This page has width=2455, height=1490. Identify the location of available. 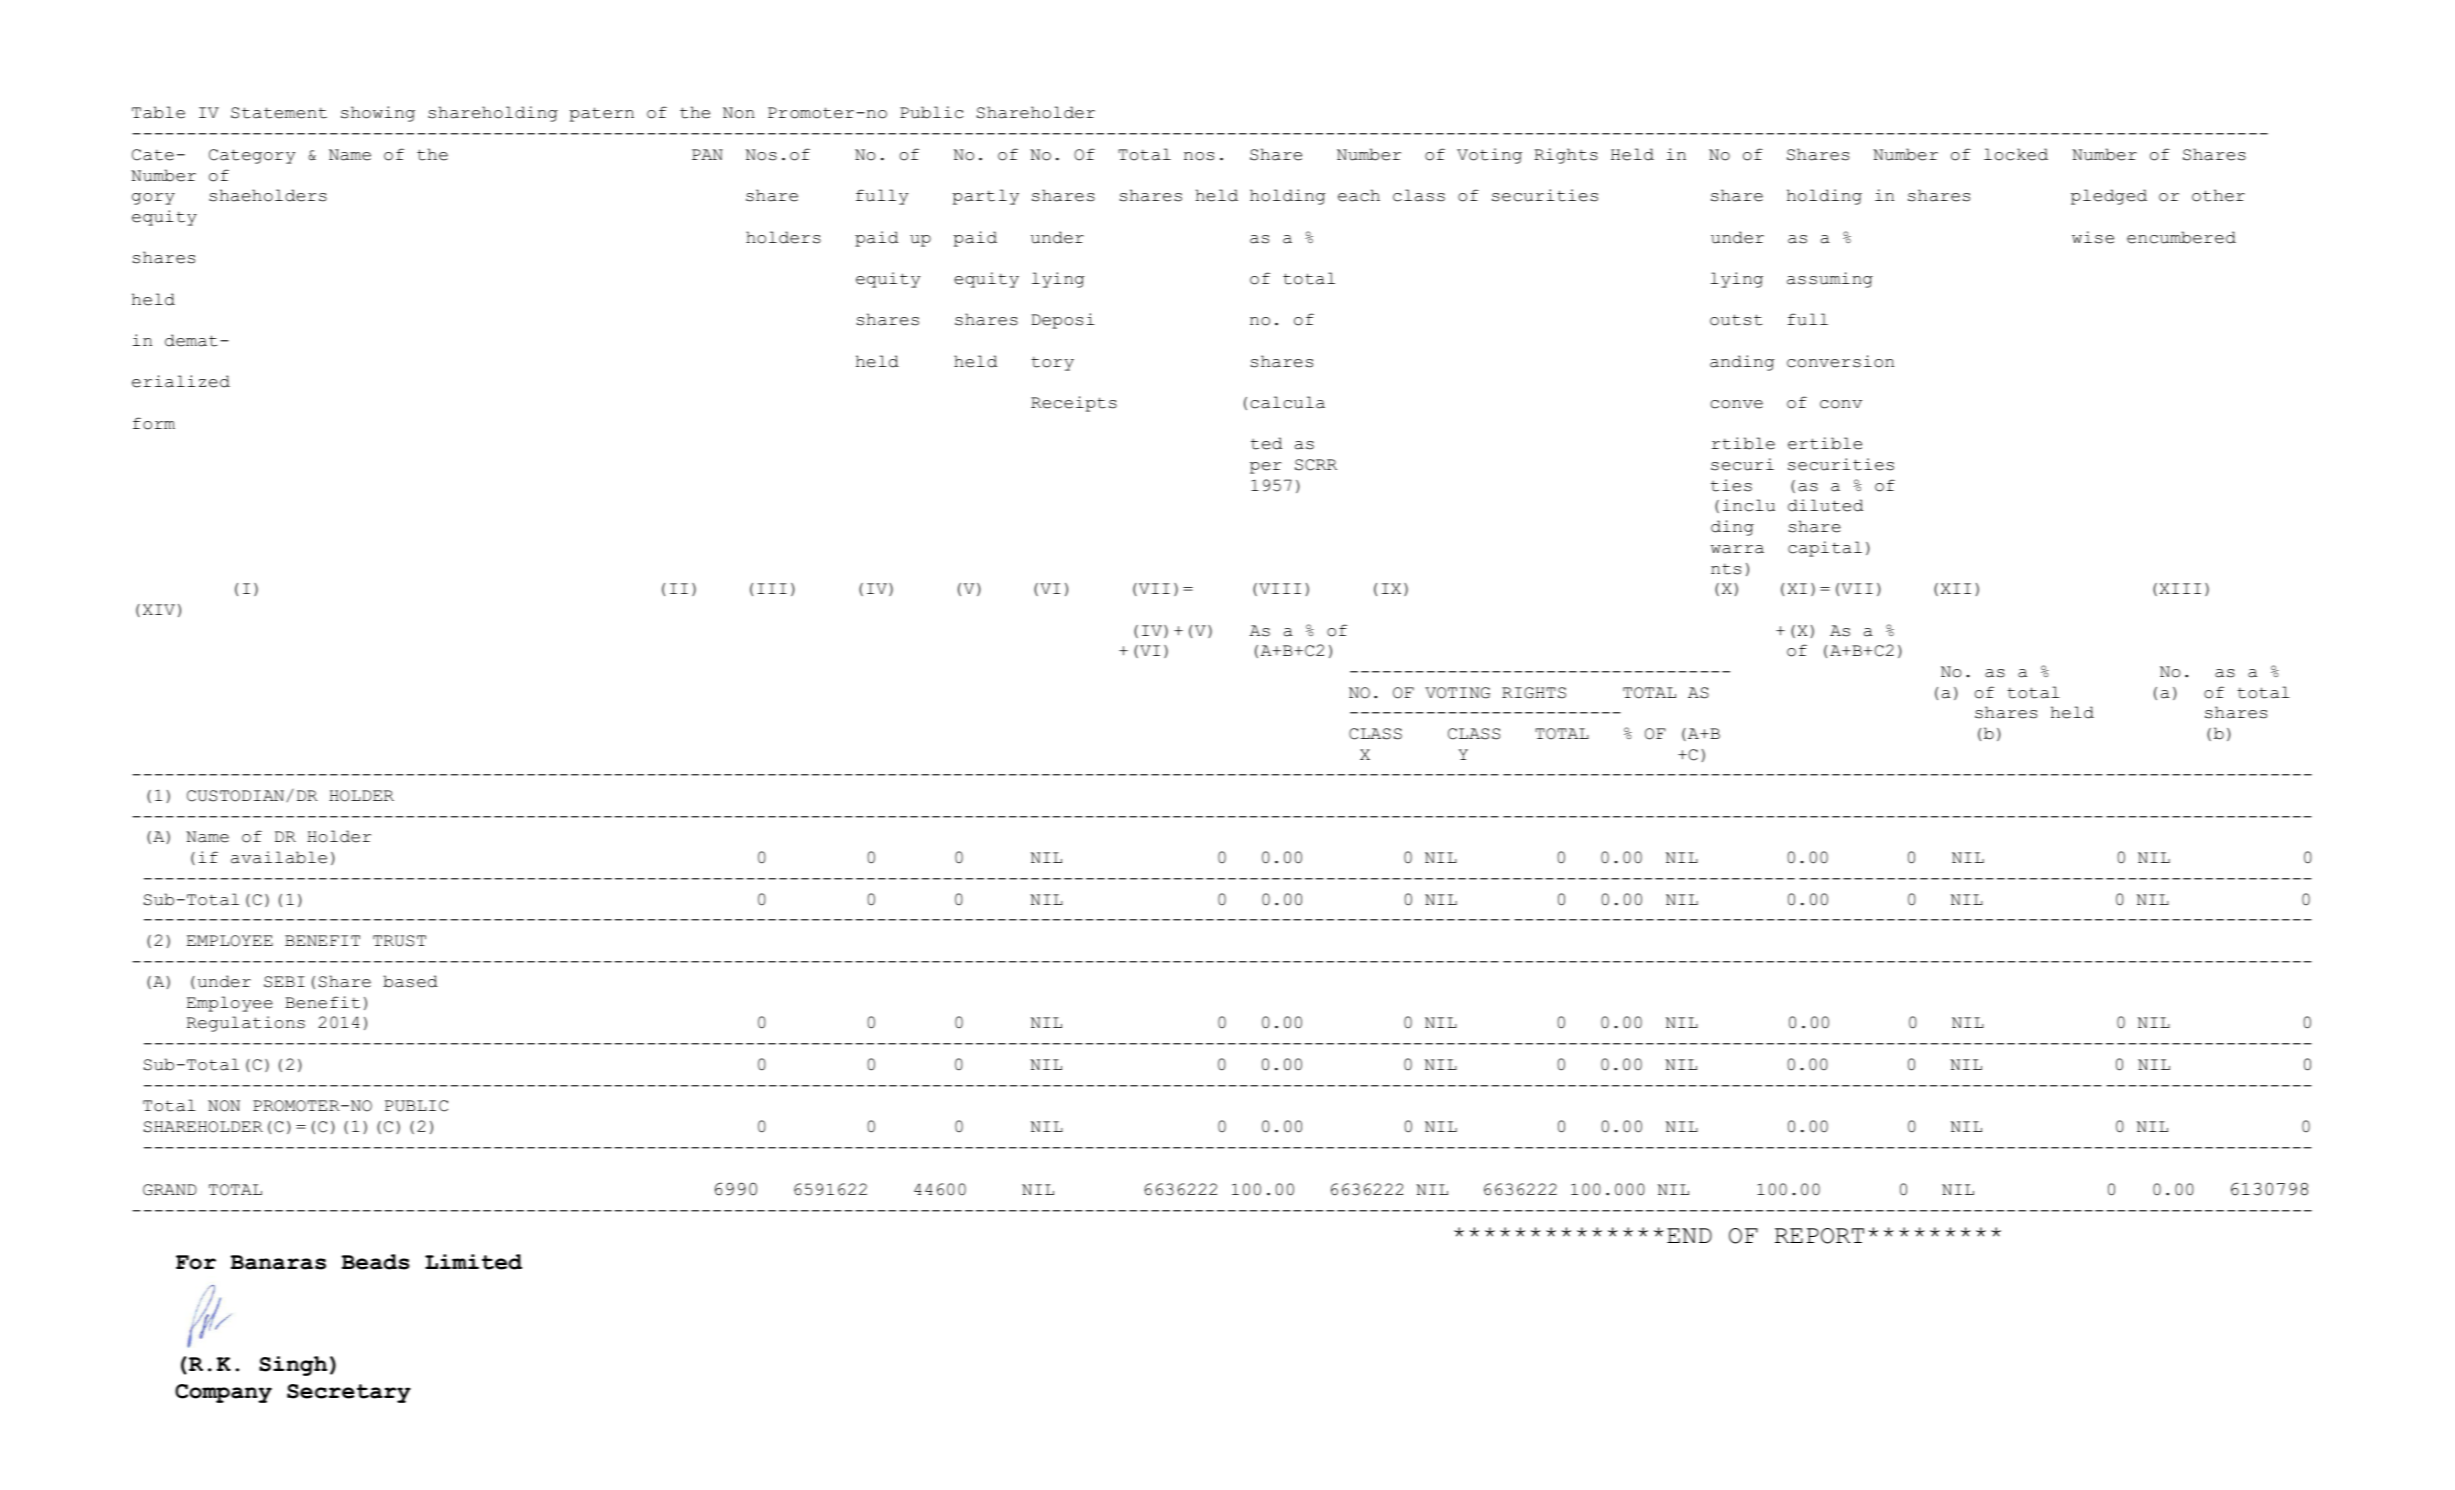
(279, 857).
